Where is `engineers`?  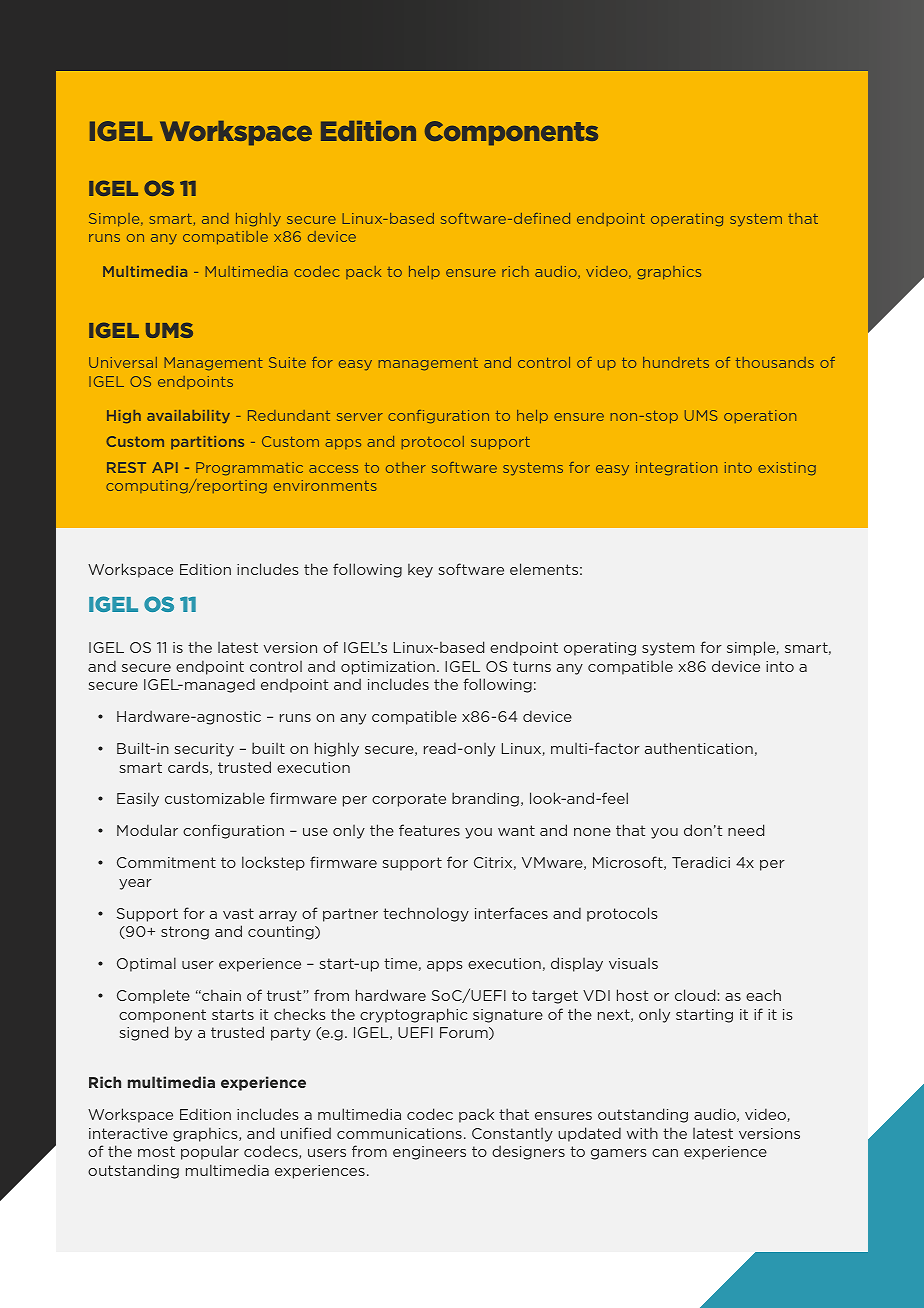 engineers is located at coordinates (429, 1153).
